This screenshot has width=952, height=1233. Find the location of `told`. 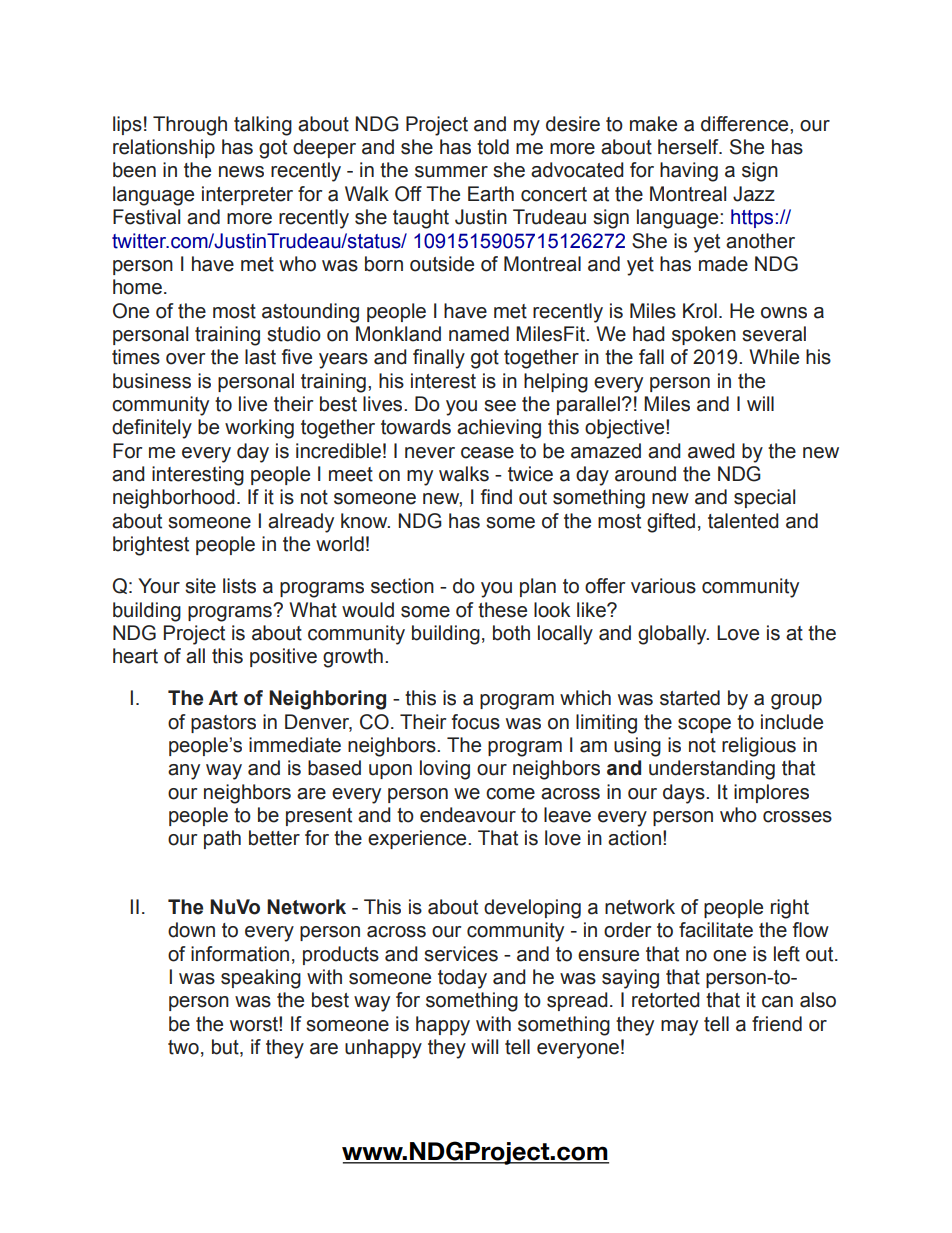

told is located at coordinates (493, 147).
